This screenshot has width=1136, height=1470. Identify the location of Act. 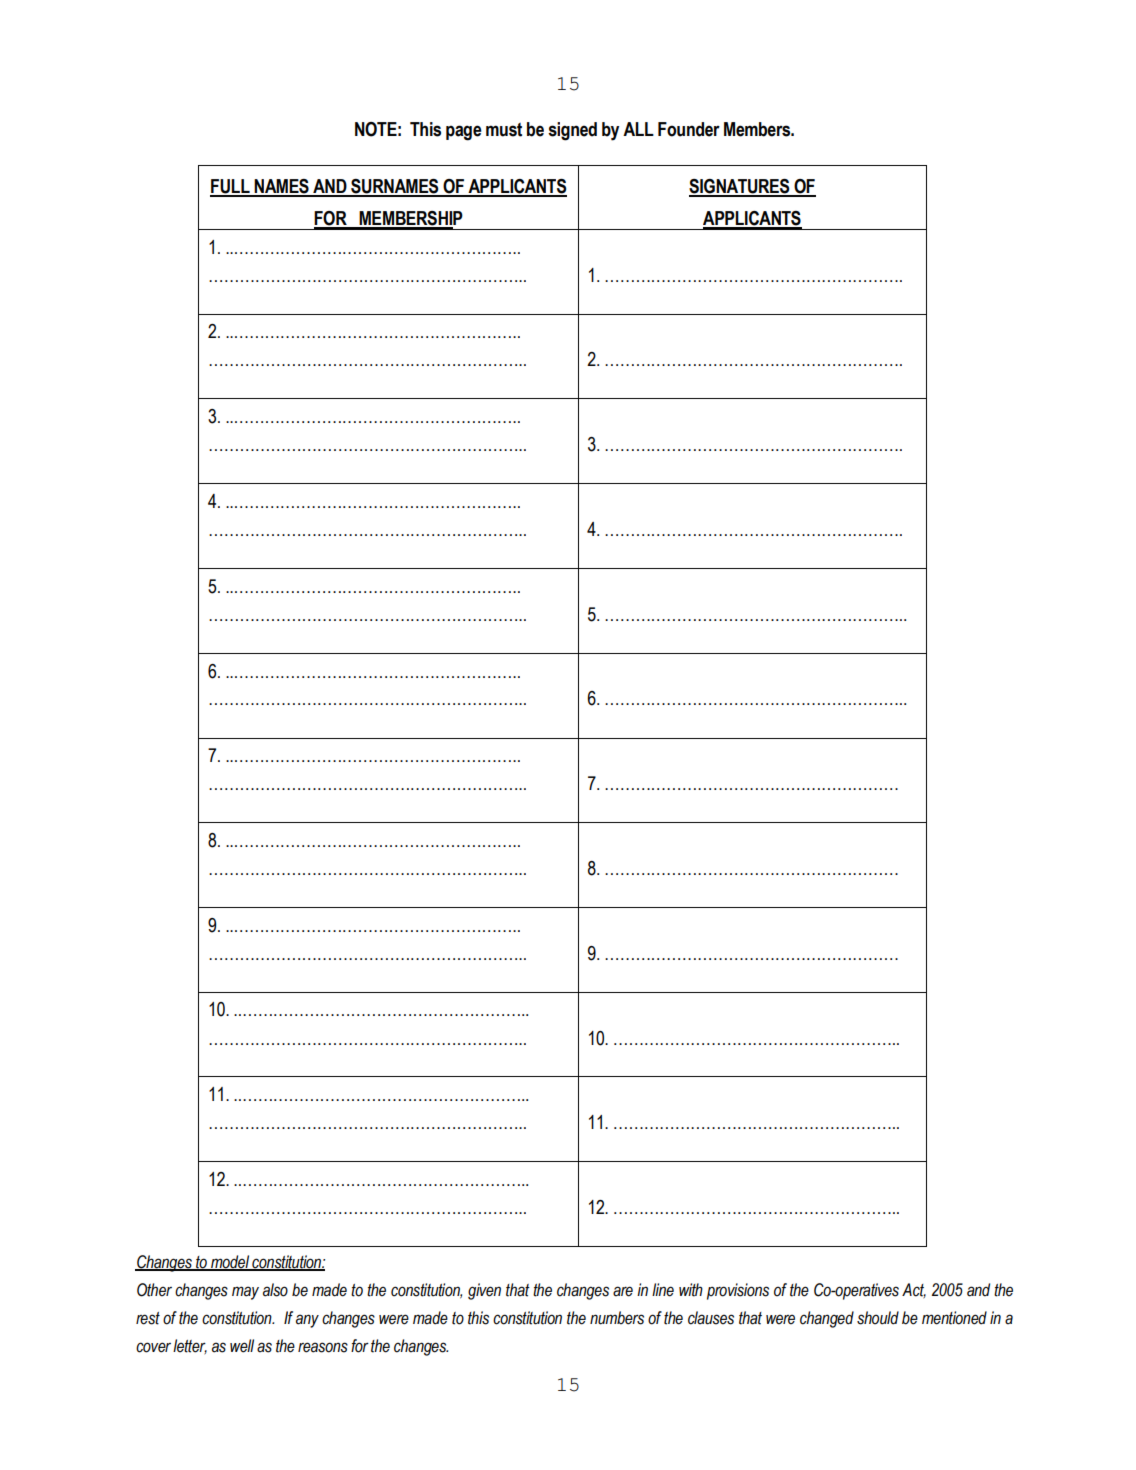
(914, 1290).
